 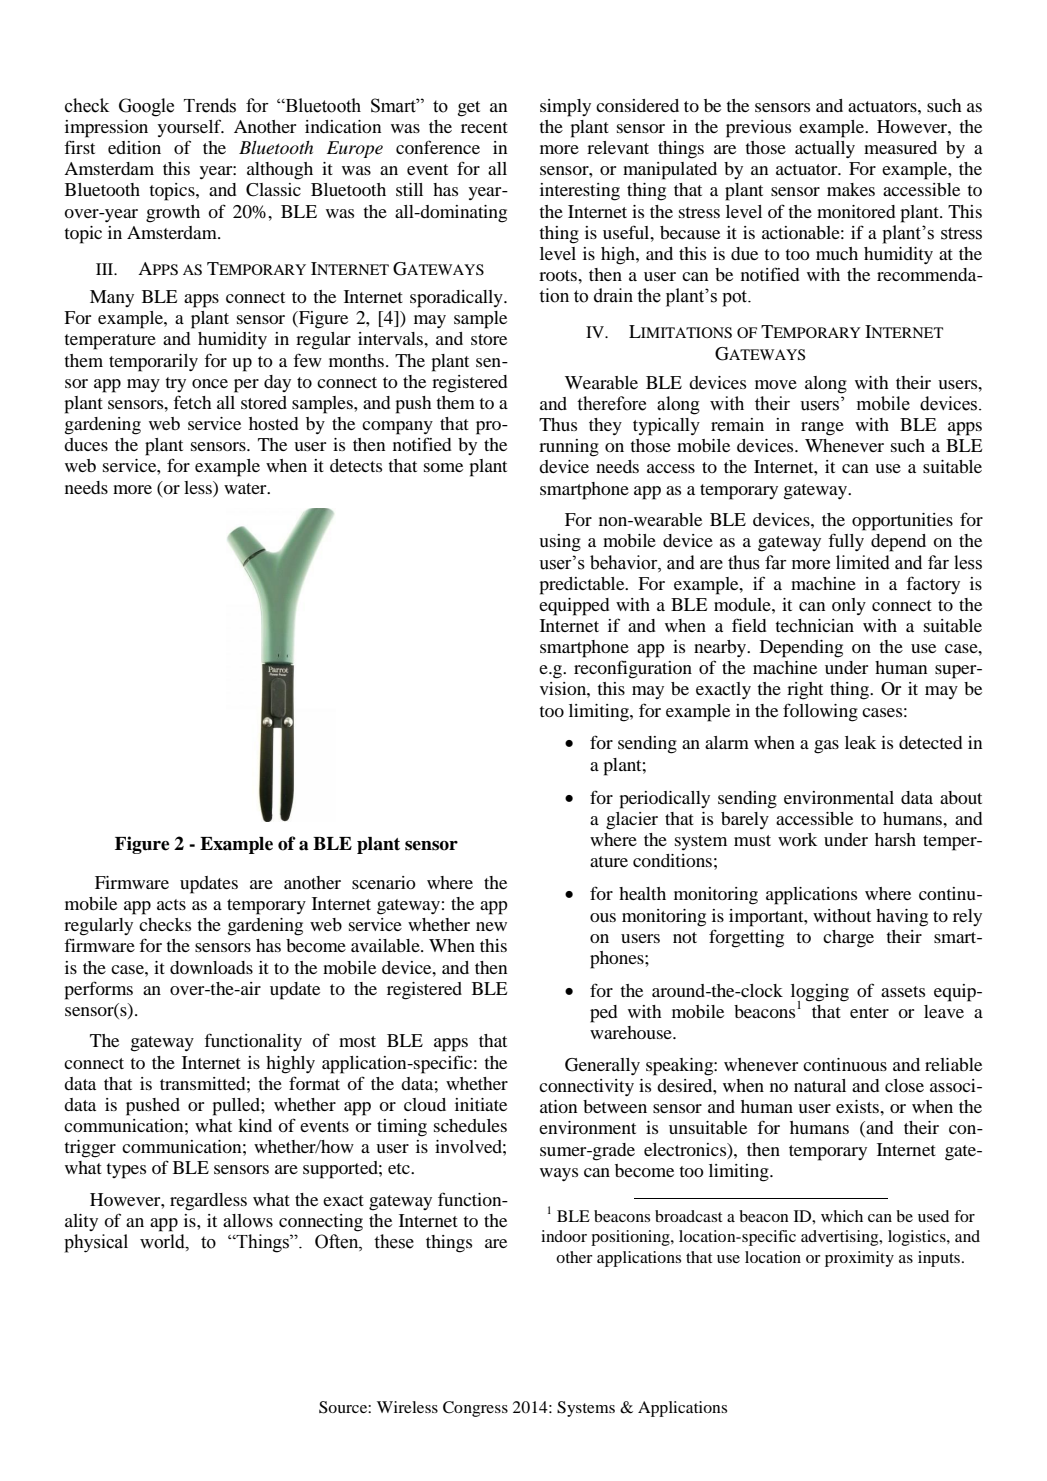 What do you see at coordinates (664, 800) in the document?
I see `periodically` at bounding box center [664, 800].
